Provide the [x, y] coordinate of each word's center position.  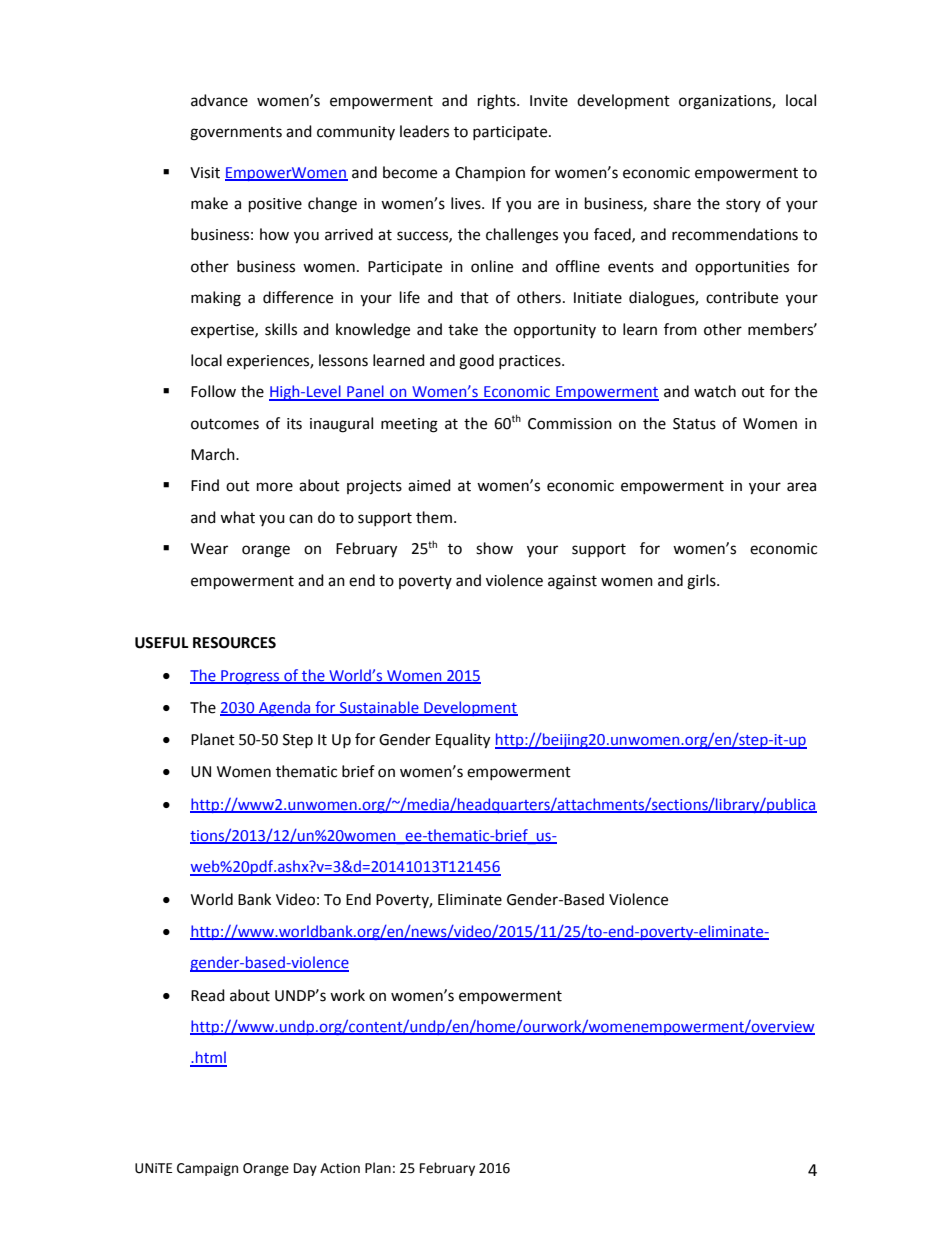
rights [498, 102]
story [743, 205]
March [214, 454]
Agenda [285, 708]
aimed [429, 485]
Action [340, 1168]
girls [702, 582]
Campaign [207, 1169]
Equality [463, 741]
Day [305, 1169]
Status [694, 424]
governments [236, 134]
